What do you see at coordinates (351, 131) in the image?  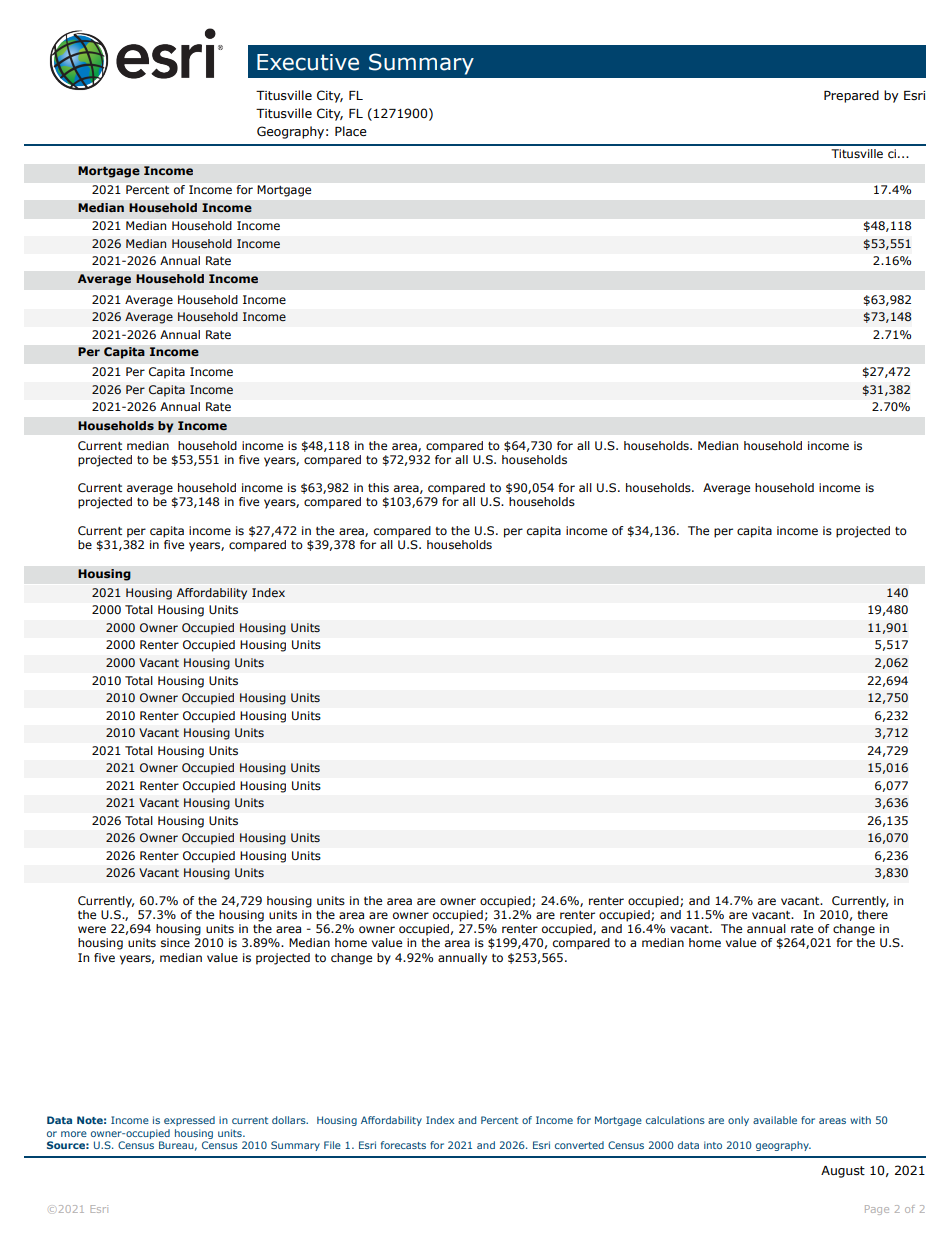 I see `Place` at bounding box center [351, 131].
